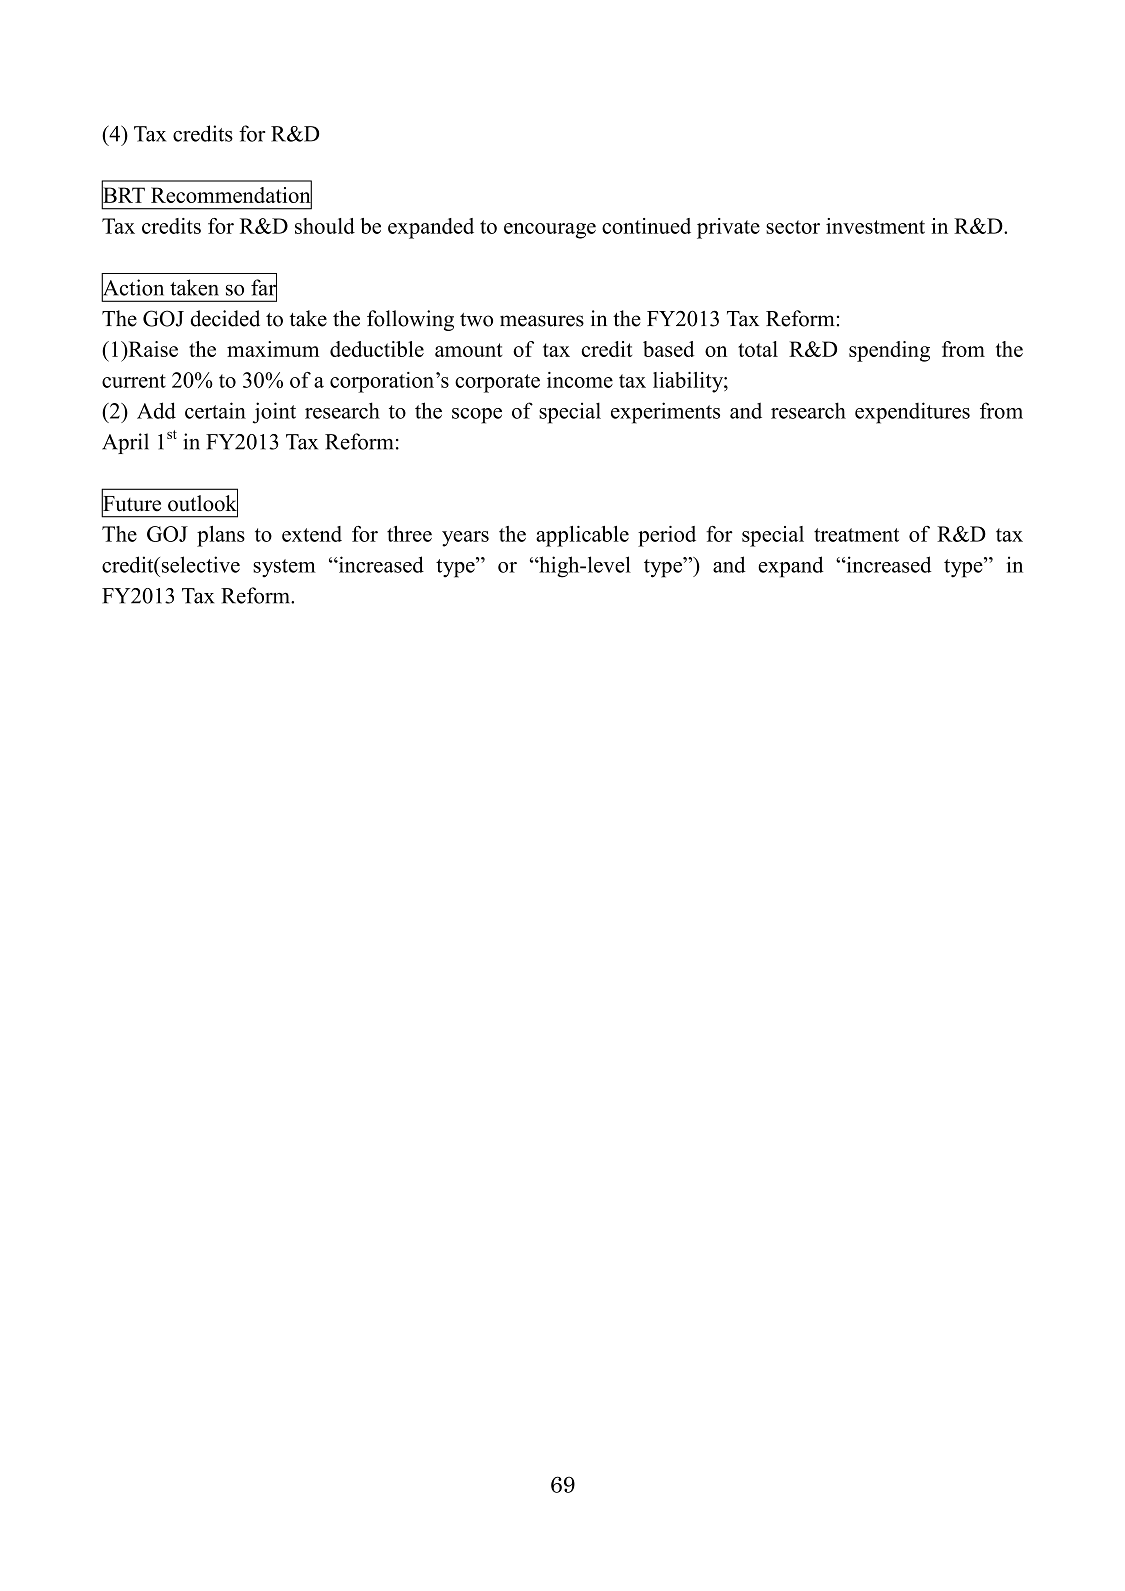 The width and height of the screenshot is (1125, 1591). I want to click on far, so click(264, 287).
